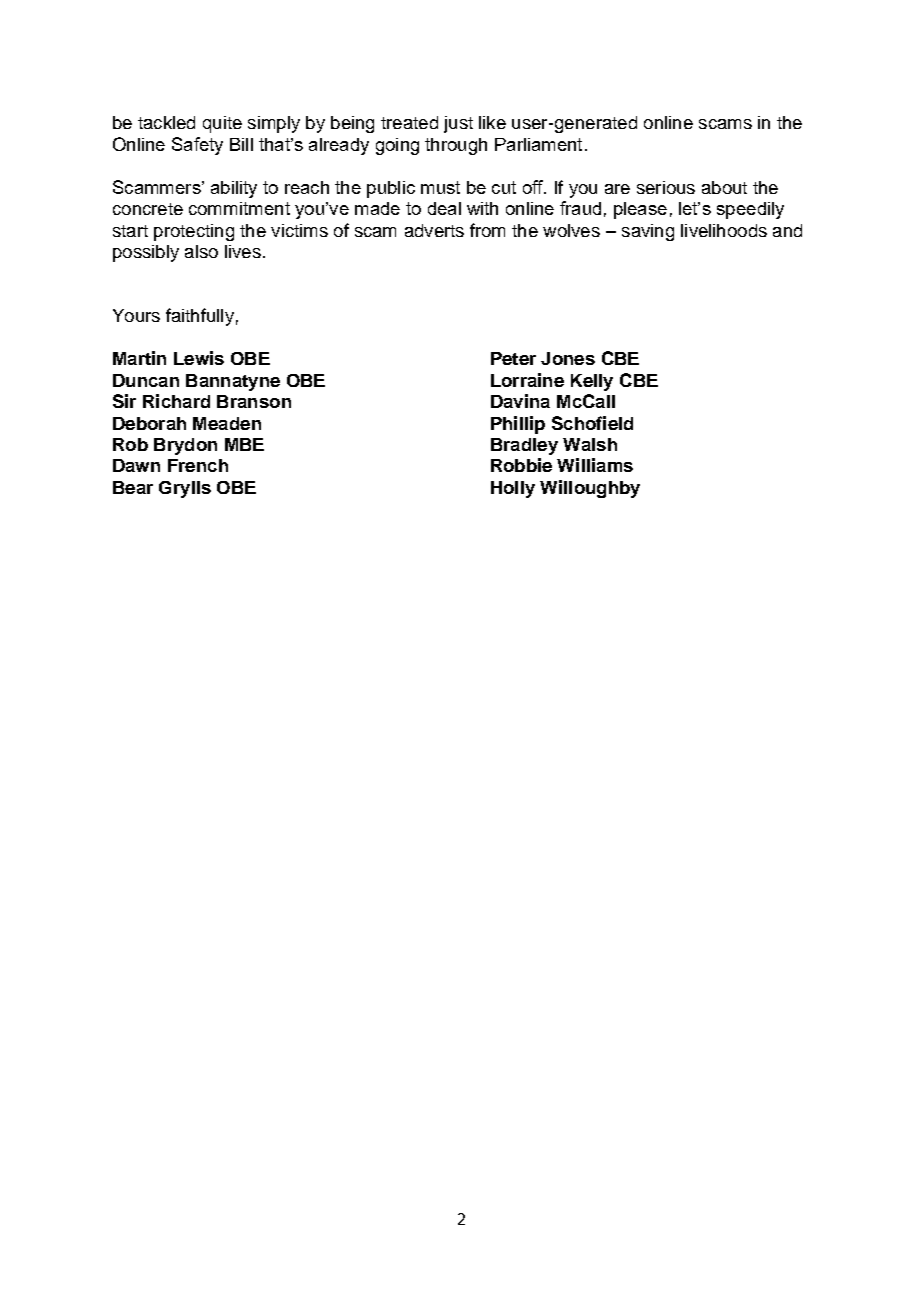  I want to click on just, so click(458, 124).
